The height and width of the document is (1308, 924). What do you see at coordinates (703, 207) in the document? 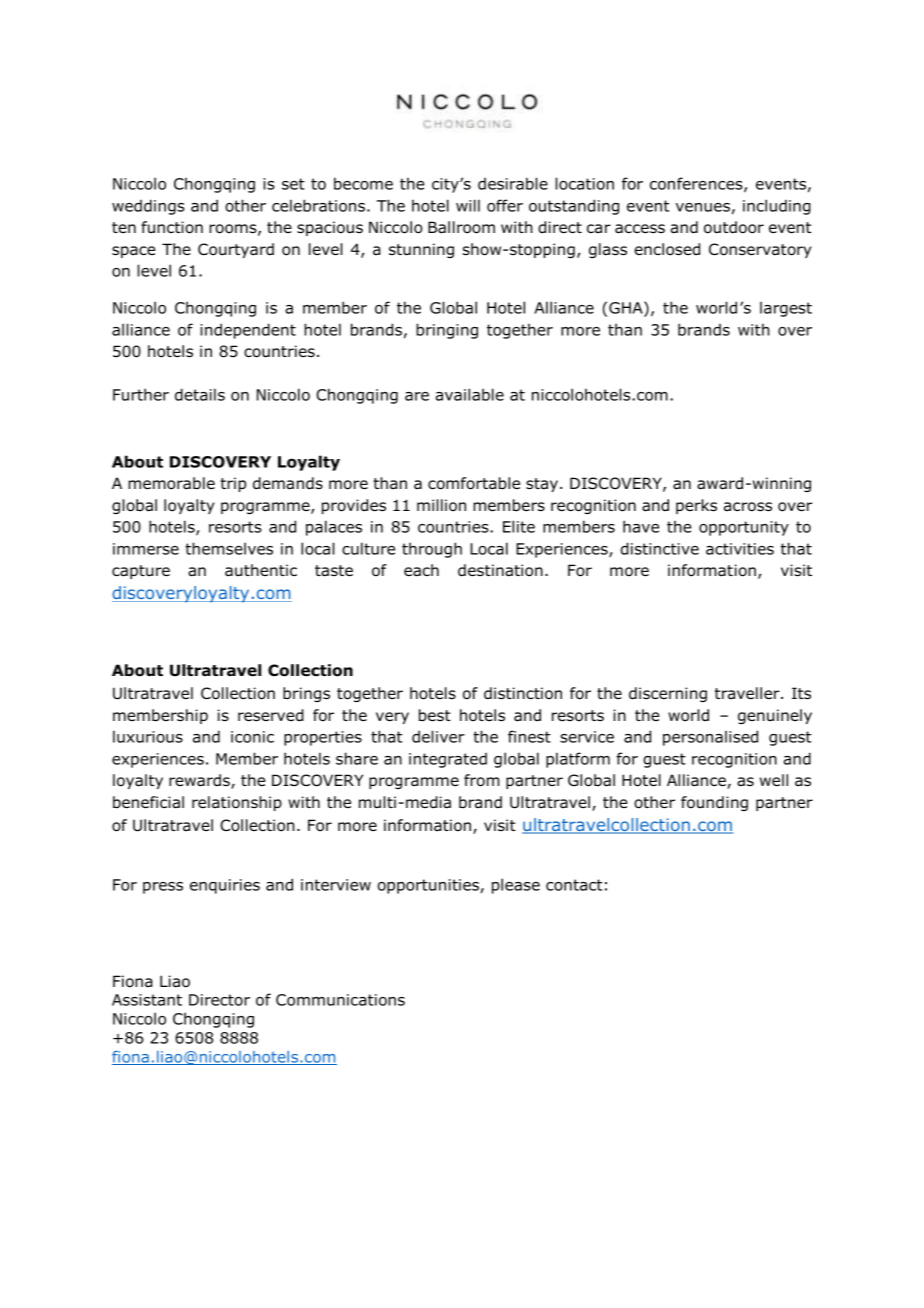
I see `venues` at bounding box center [703, 207].
